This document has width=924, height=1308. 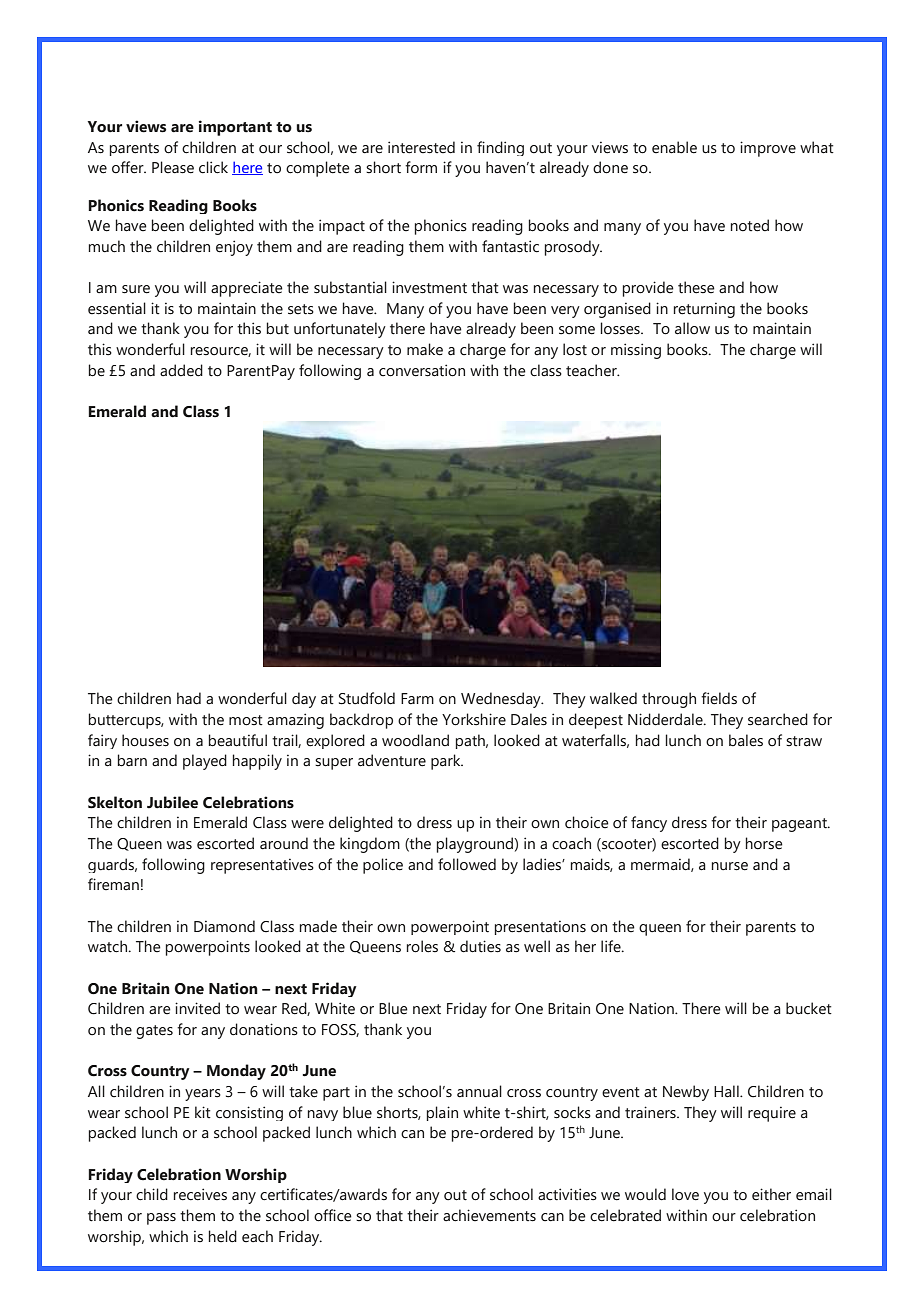 I want to click on nurse, so click(x=730, y=866).
